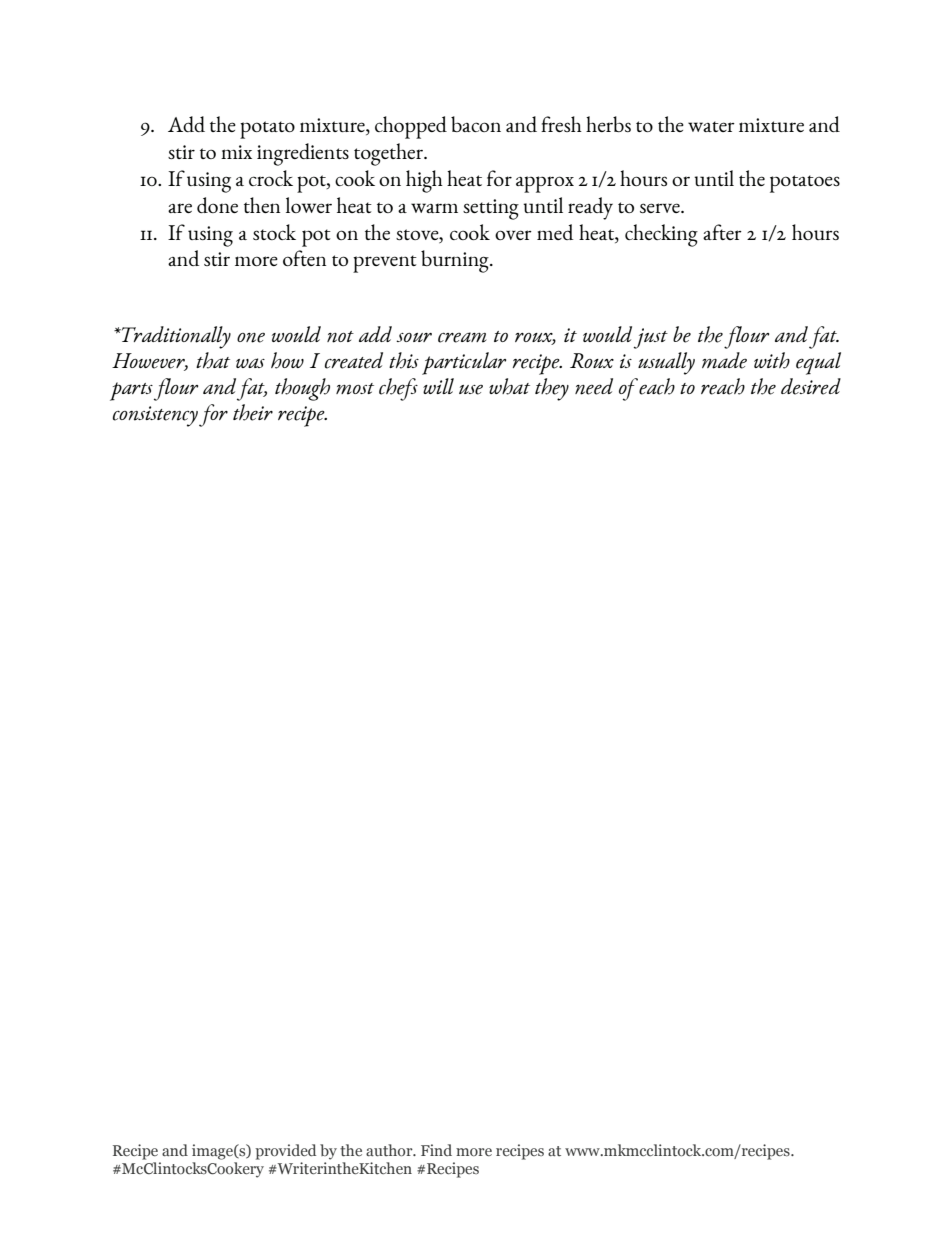  I want to click on chefs, so click(398, 389).
